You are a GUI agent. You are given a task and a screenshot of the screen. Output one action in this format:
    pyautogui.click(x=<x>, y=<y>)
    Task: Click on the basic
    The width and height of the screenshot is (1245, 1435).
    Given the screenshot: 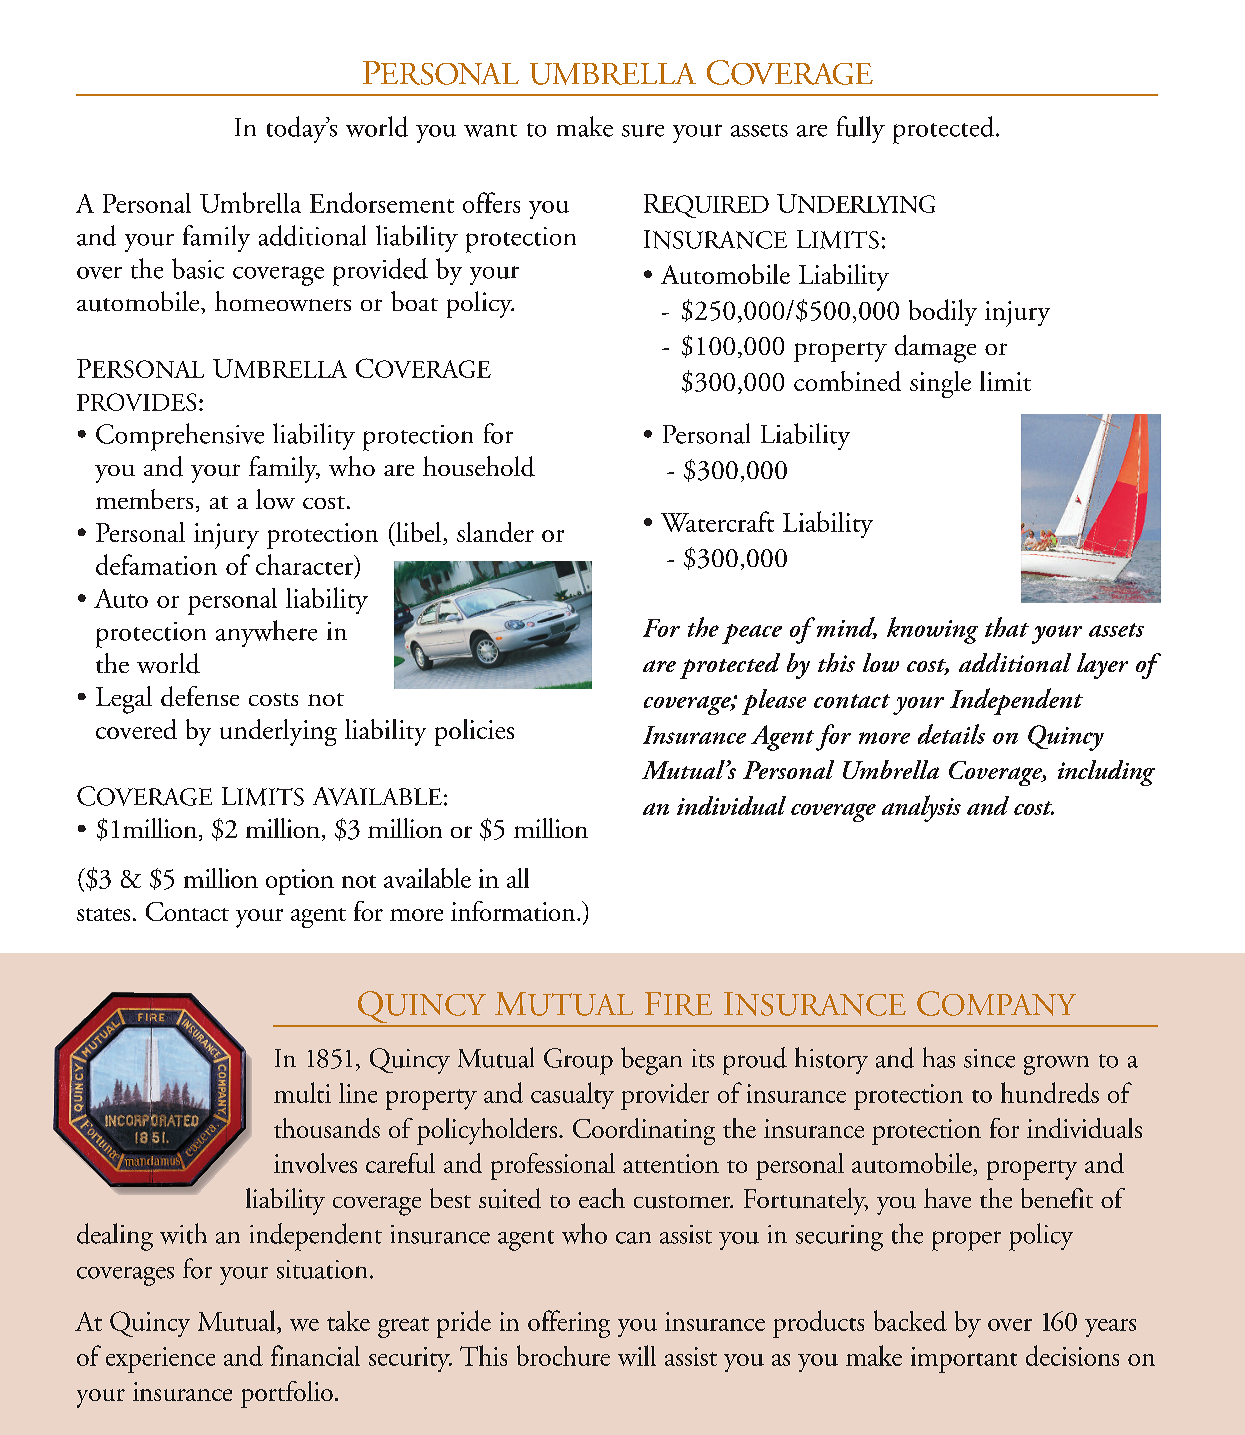 What is the action you would take?
    pyautogui.click(x=198, y=268)
